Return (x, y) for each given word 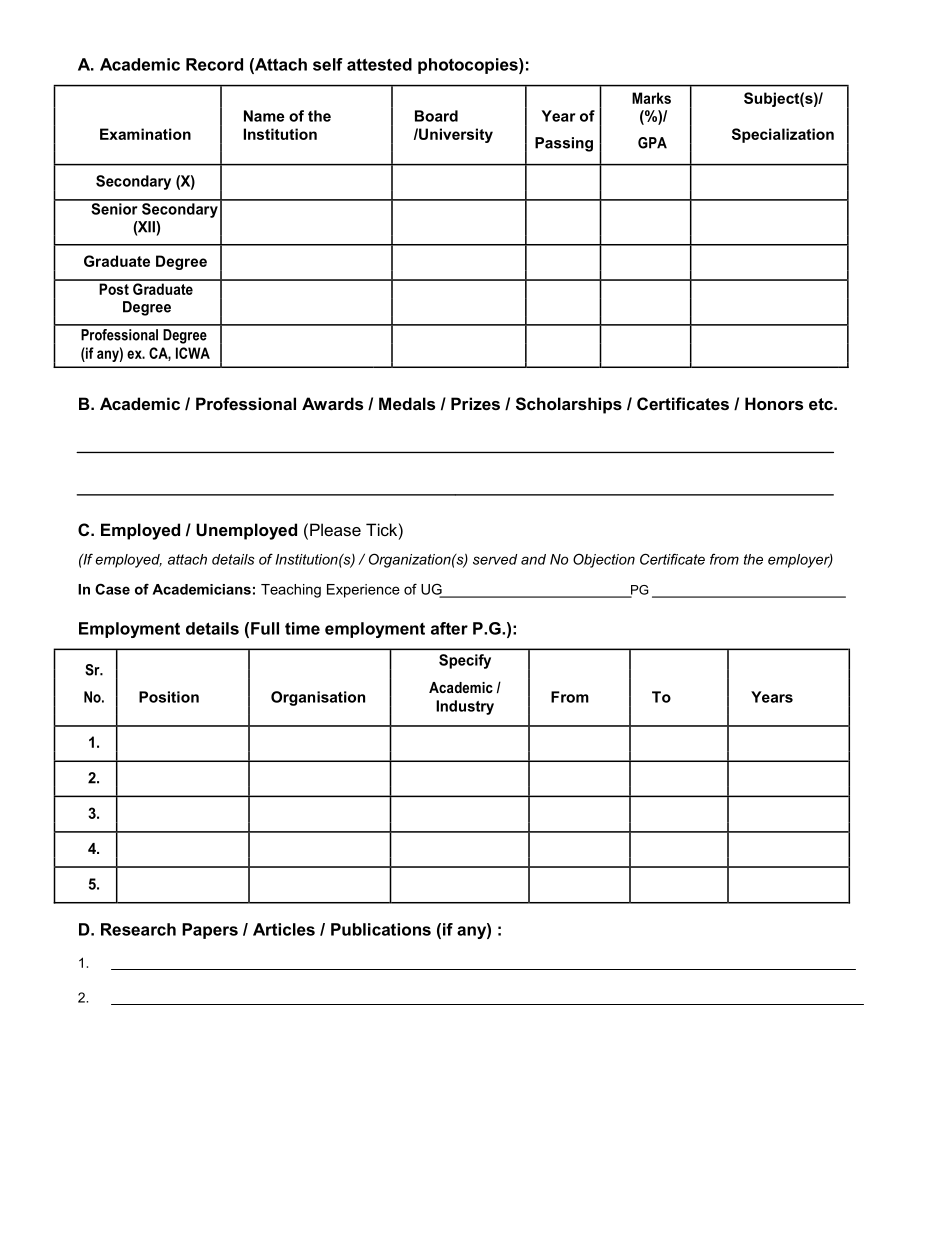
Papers (210, 931)
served (495, 559)
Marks (651, 98)
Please (335, 529)
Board (436, 116)
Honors (774, 403)
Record (214, 64)
